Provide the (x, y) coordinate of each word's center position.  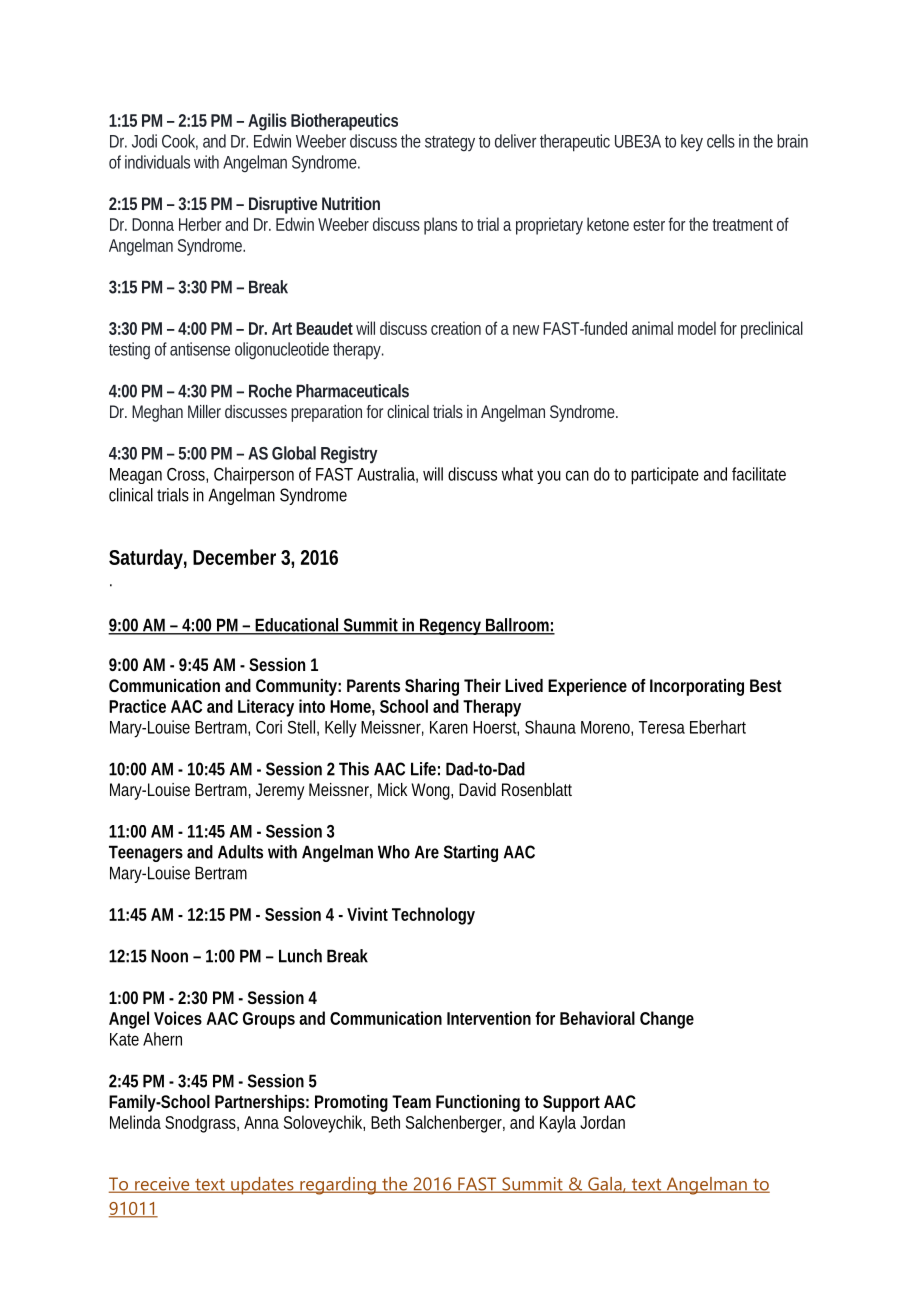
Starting (471, 853)
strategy (450, 144)
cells (721, 141)
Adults (240, 852)
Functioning (478, 1103)
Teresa (662, 727)
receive (162, 1185)
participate (665, 476)
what (517, 474)
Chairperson (254, 476)
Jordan (602, 1122)
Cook (180, 142)
